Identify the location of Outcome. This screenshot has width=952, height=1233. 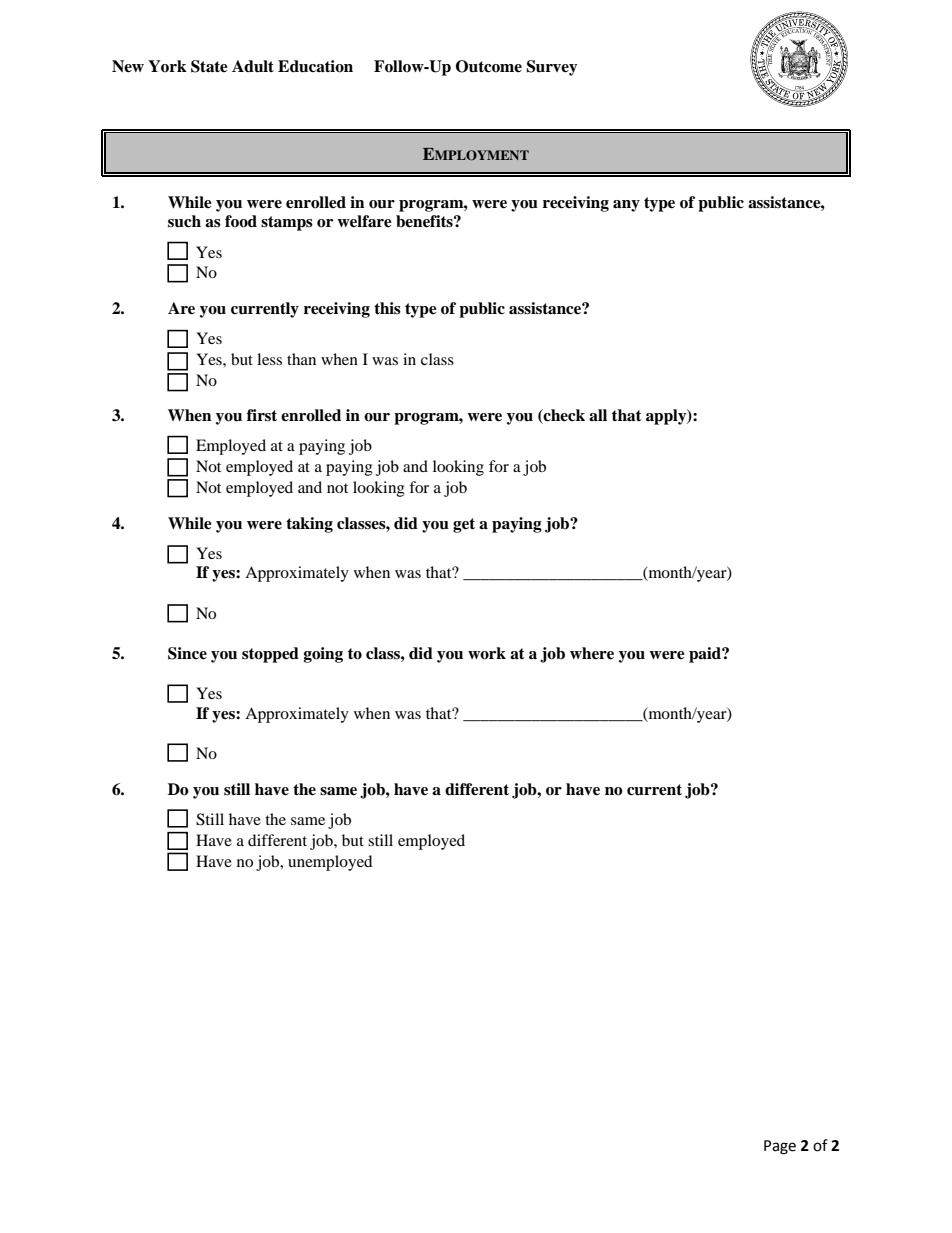
(489, 66).
